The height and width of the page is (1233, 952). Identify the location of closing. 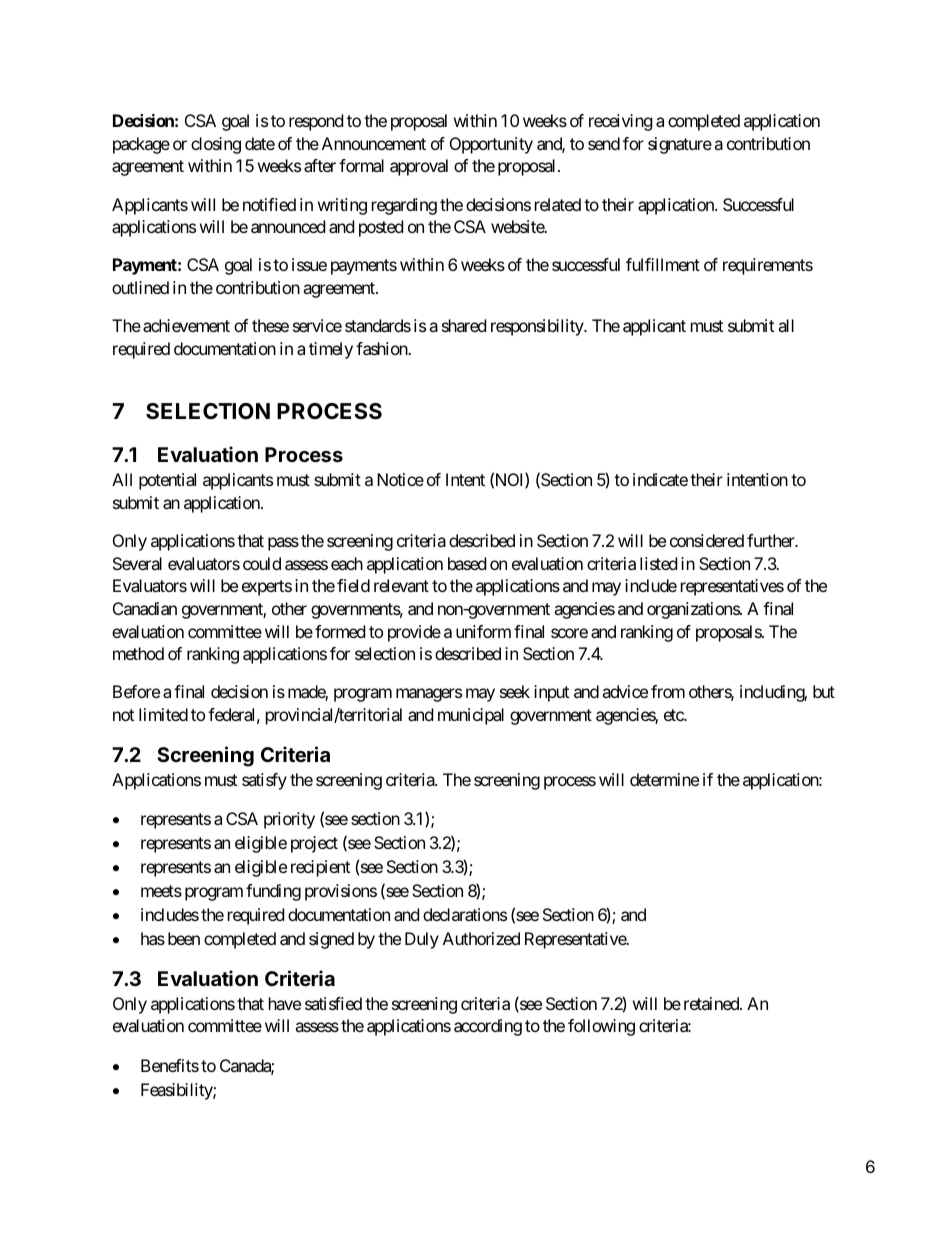
(216, 145).
